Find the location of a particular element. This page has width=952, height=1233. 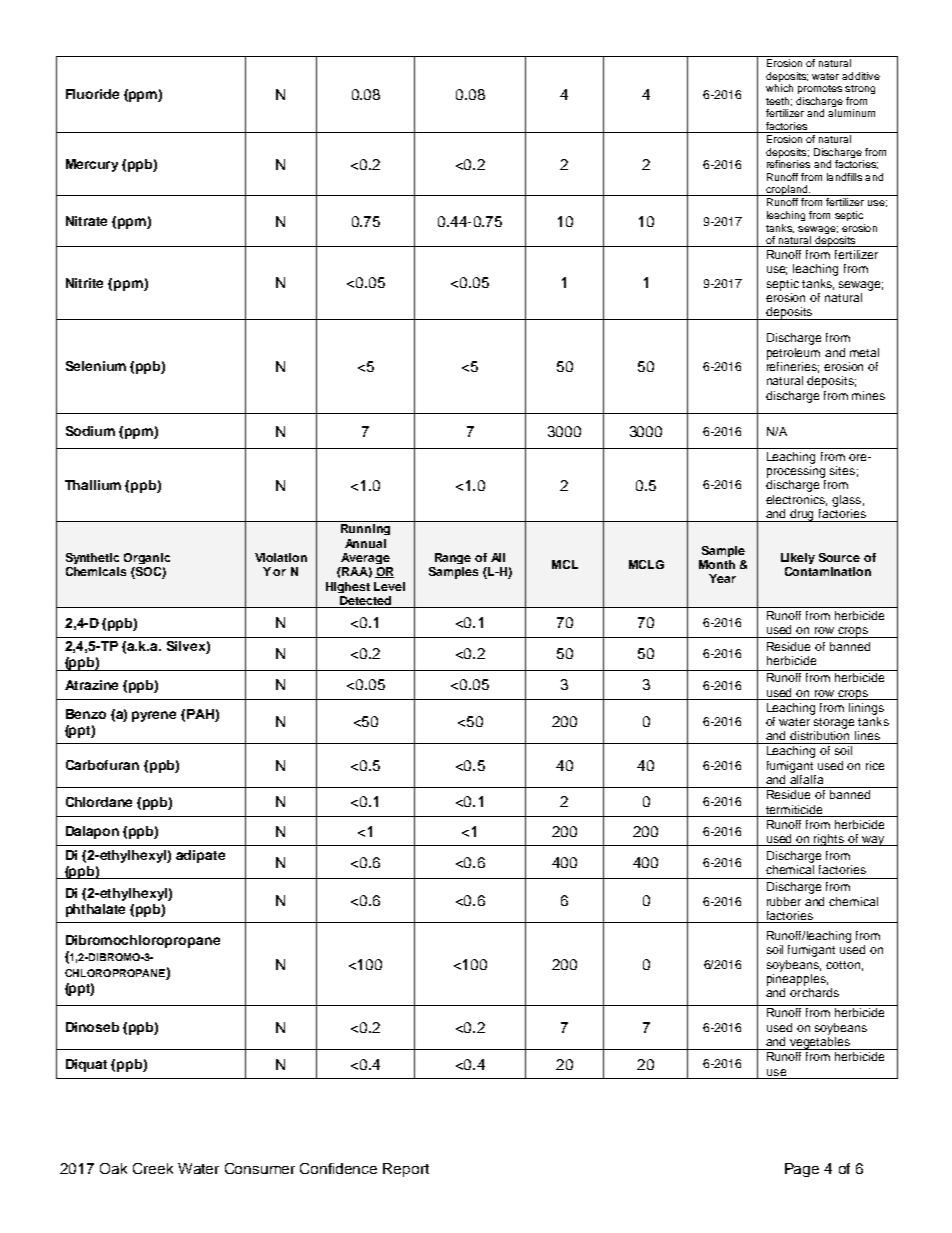

pyrene is located at coordinates (154, 716).
